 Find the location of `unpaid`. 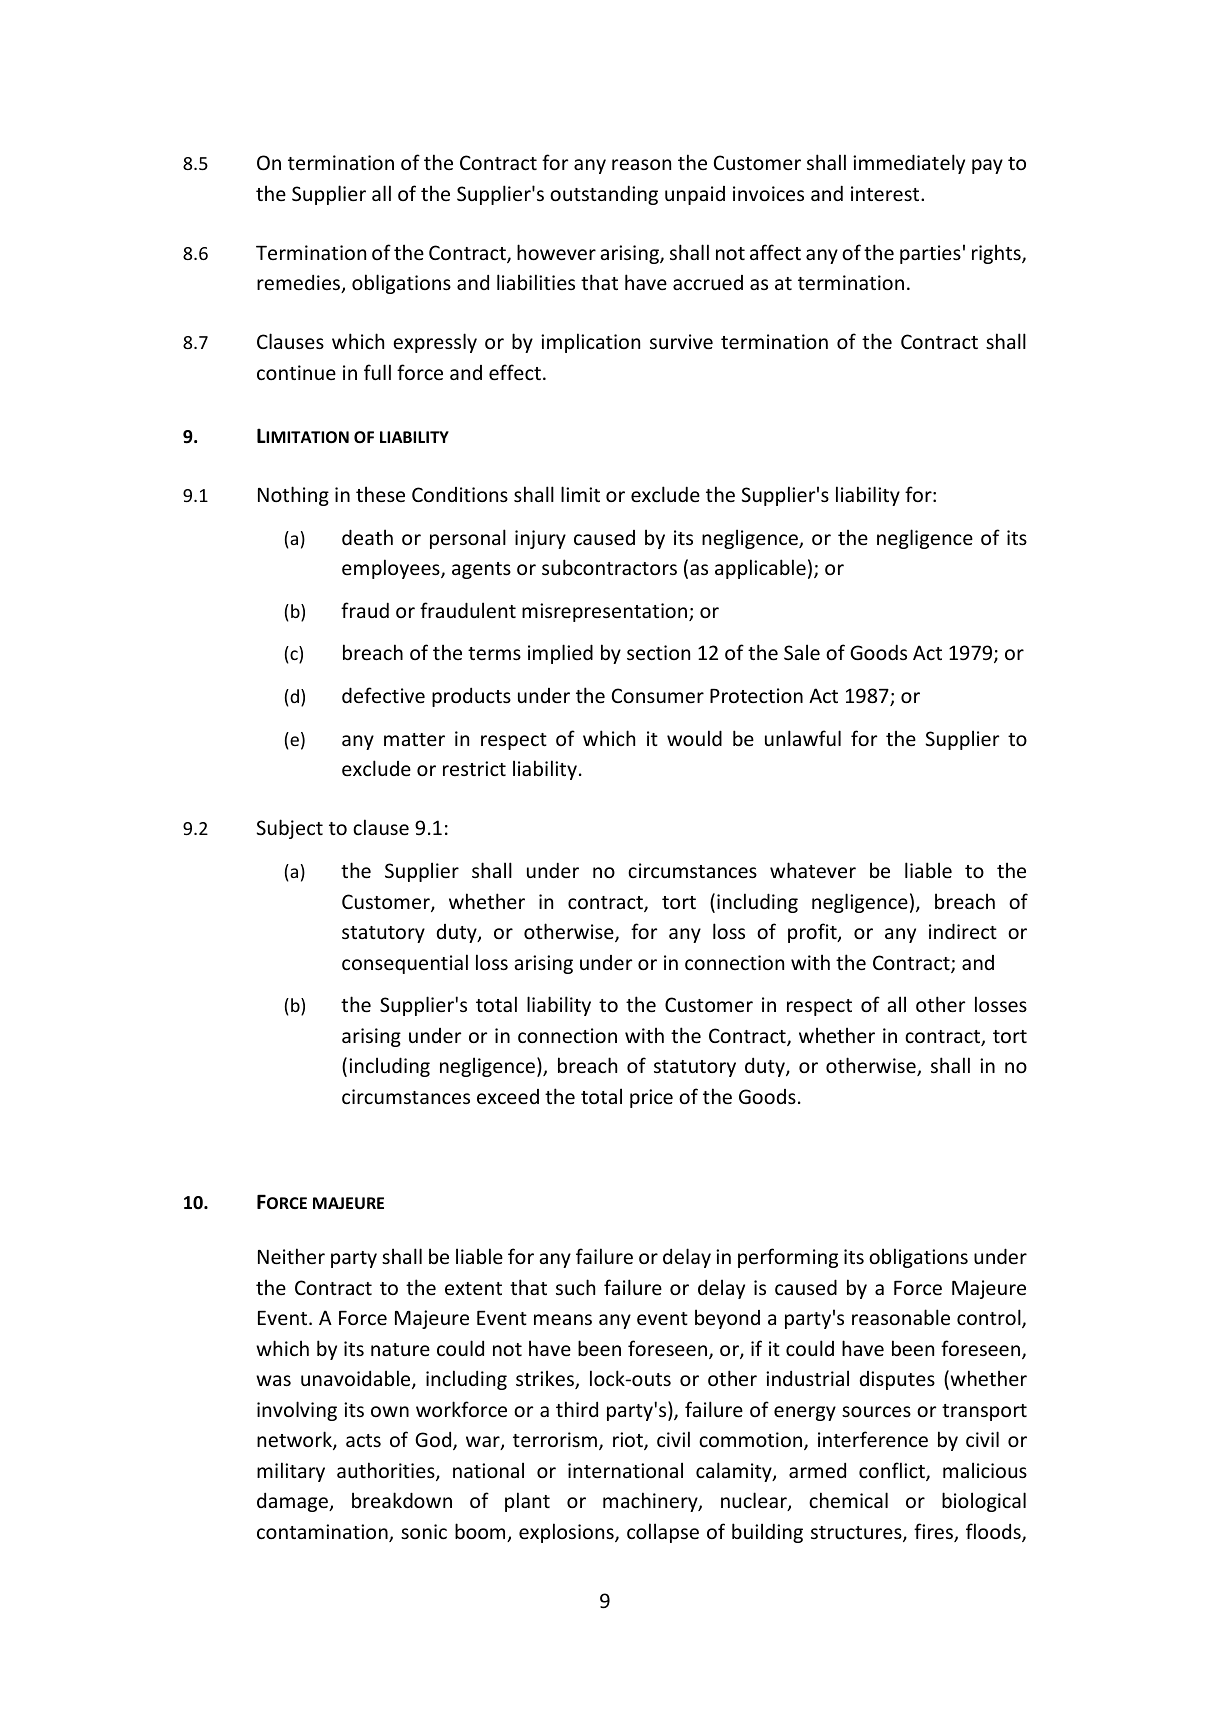

unpaid is located at coordinates (695, 195).
